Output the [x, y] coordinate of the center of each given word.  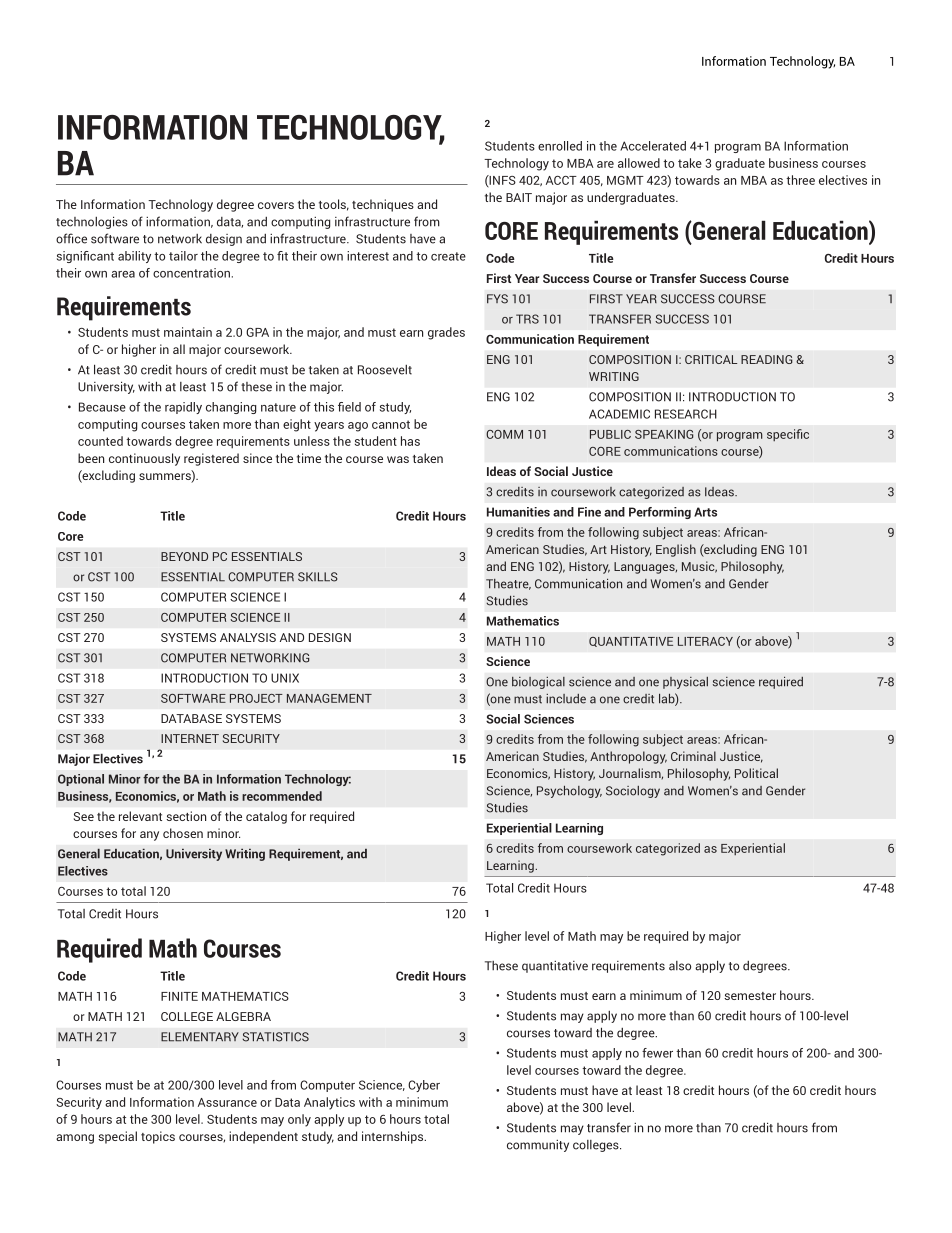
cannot [391, 424]
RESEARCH [686, 414]
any [149, 836]
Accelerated [653, 146]
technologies [92, 222]
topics [158, 1137]
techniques [383, 205]
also [680, 966]
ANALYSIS [248, 637]
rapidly [183, 408]
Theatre [508, 584]
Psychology [569, 792]
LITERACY [705, 641]
